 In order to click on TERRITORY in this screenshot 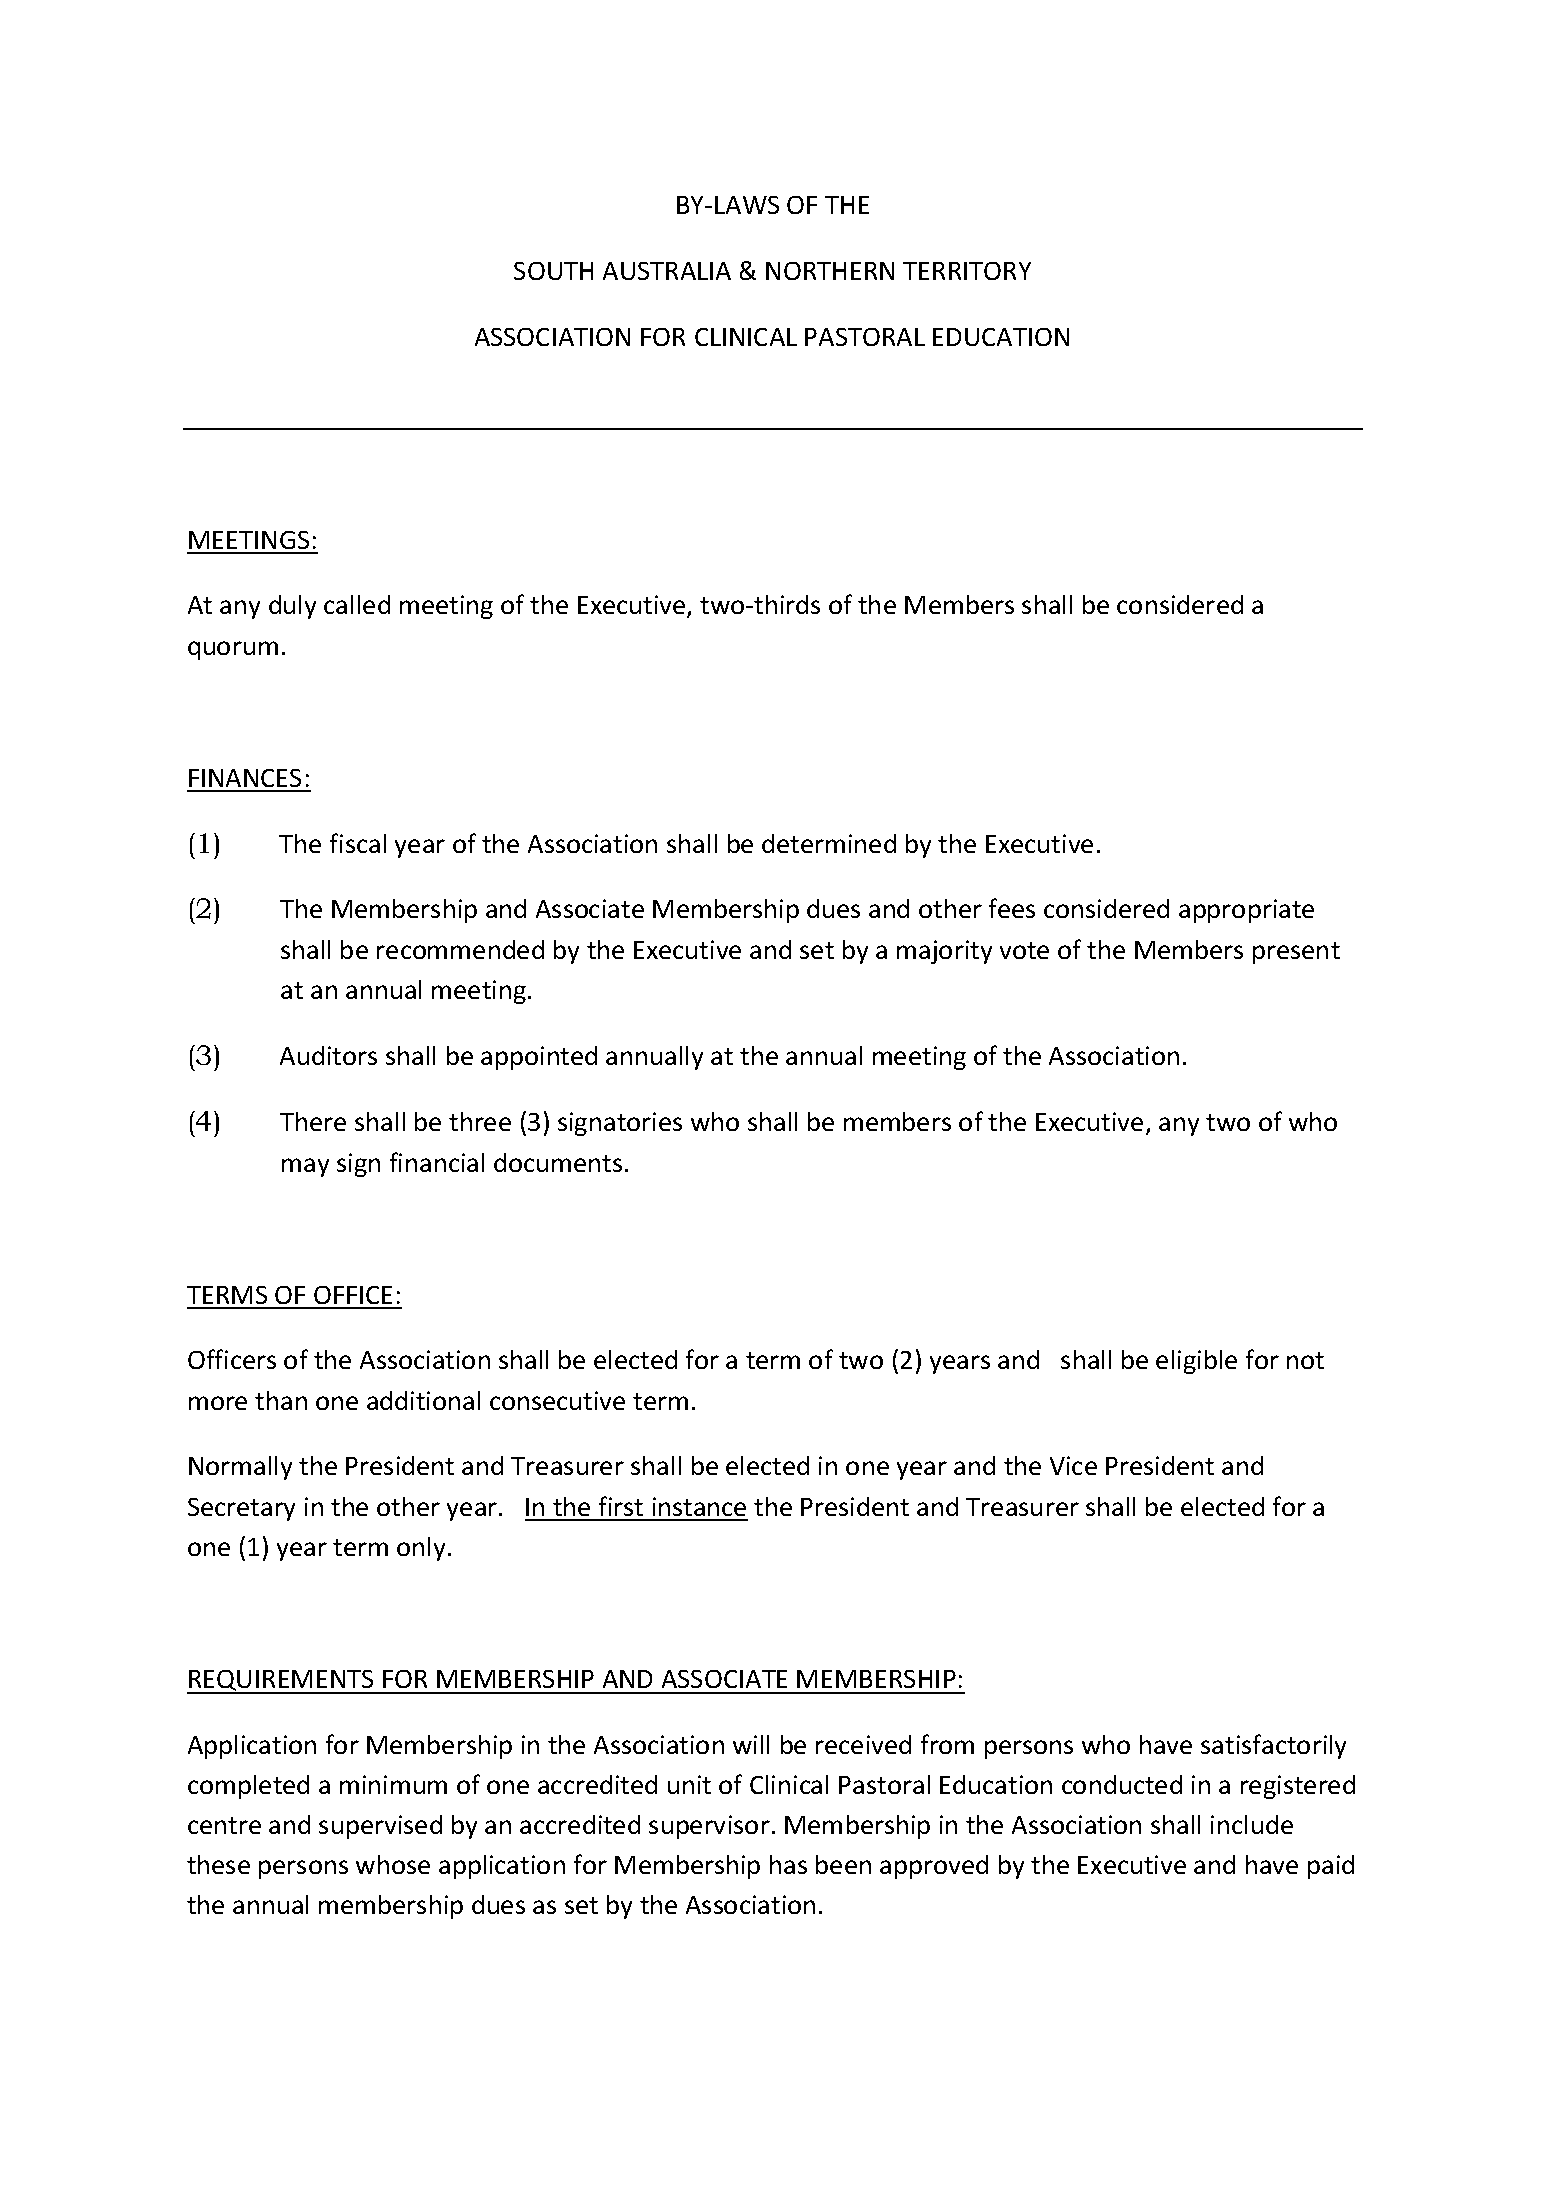, I will do `click(967, 271)`.
